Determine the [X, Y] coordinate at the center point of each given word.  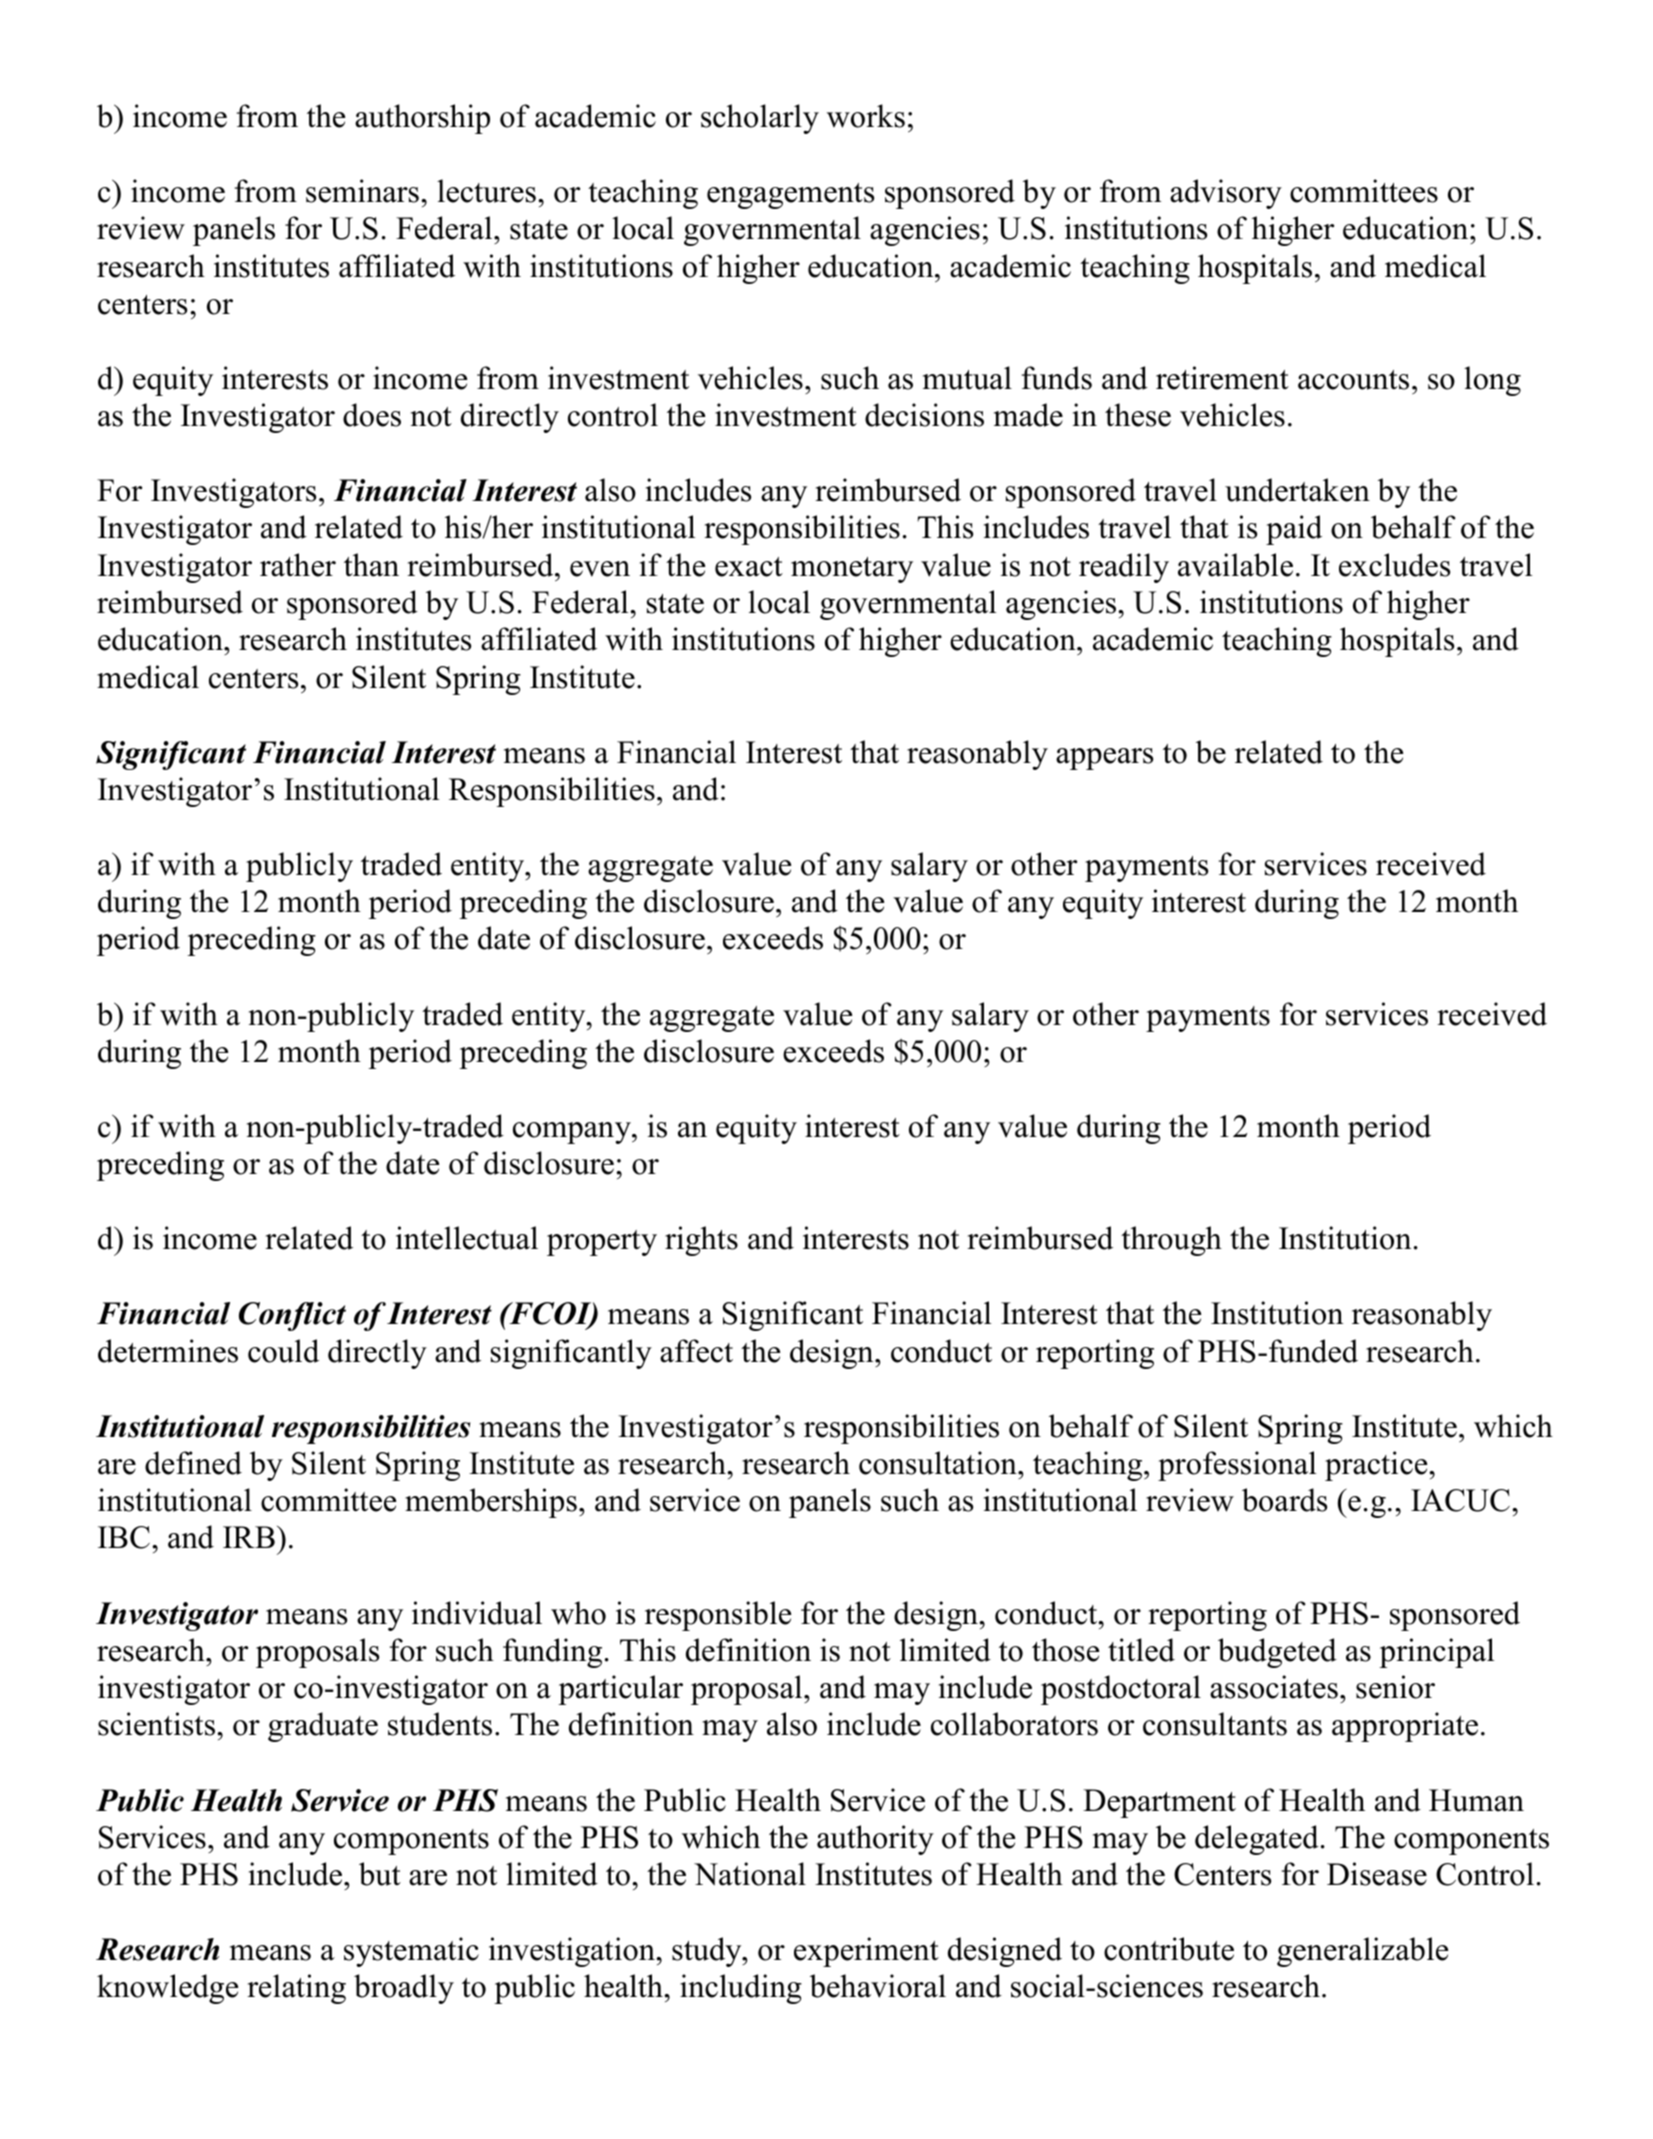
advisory [1226, 194]
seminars [362, 191]
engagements [790, 196]
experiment [866, 1952]
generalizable [1362, 1952]
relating [296, 1989]
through [1171, 1241]
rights [701, 1241]
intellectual [467, 1238]
